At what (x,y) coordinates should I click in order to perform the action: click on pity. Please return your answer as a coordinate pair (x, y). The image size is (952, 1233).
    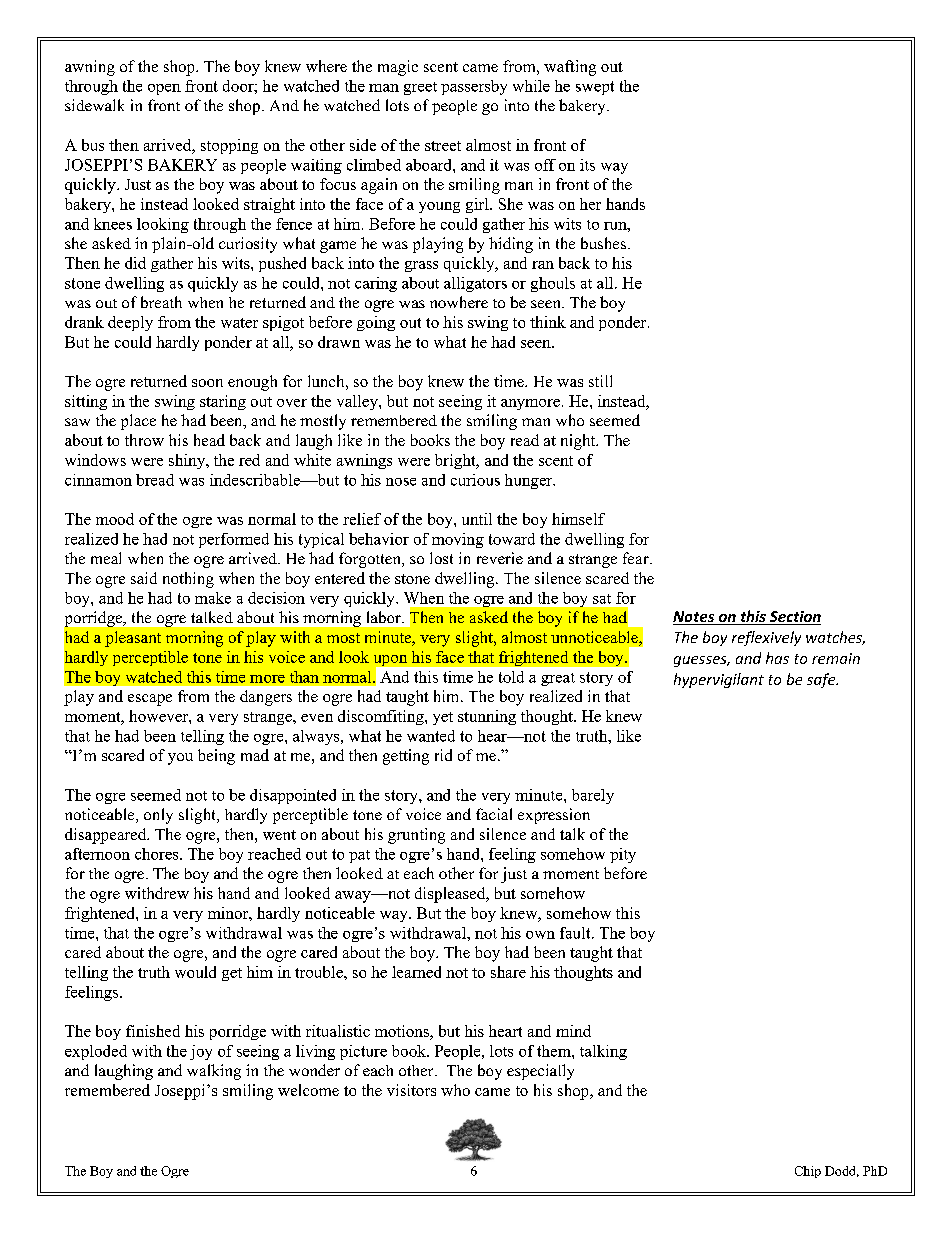
    Looking at the image, I should click on (623, 855).
